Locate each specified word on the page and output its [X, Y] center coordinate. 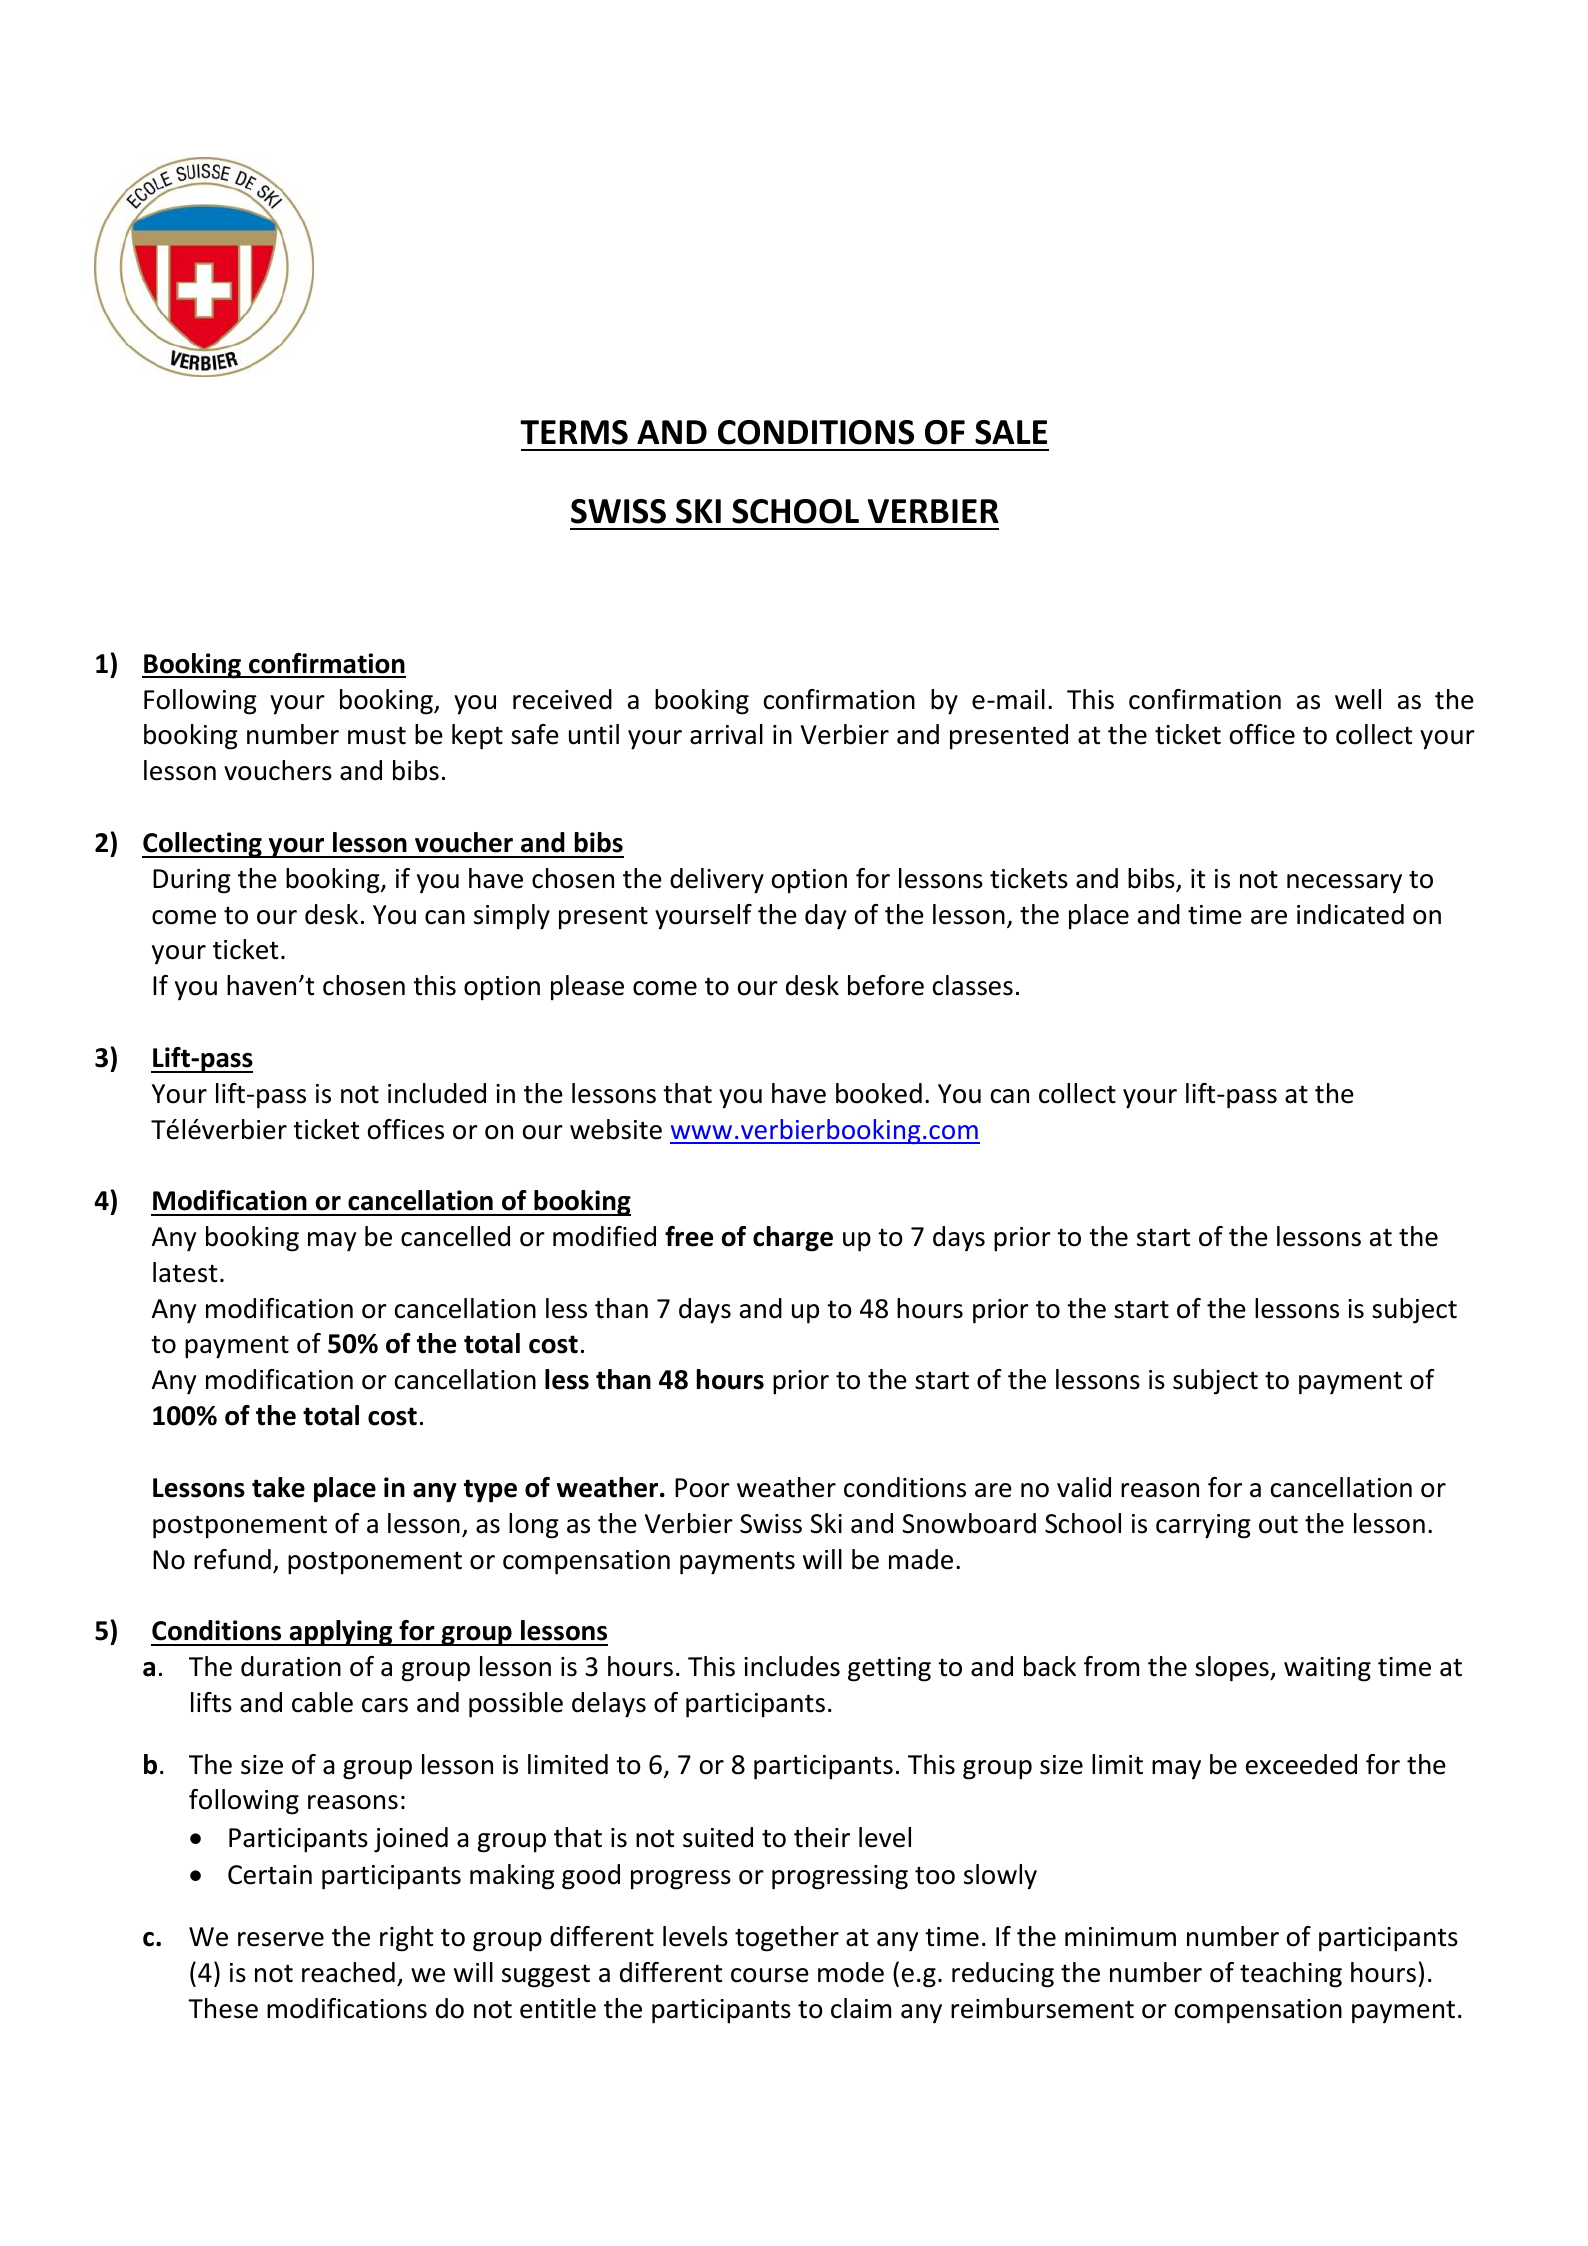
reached [348, 1972]
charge [793, 1239]
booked [879, 1093]
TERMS [574, 432]
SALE [1011, 432]
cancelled [455, 1236]
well [1358, 699]
